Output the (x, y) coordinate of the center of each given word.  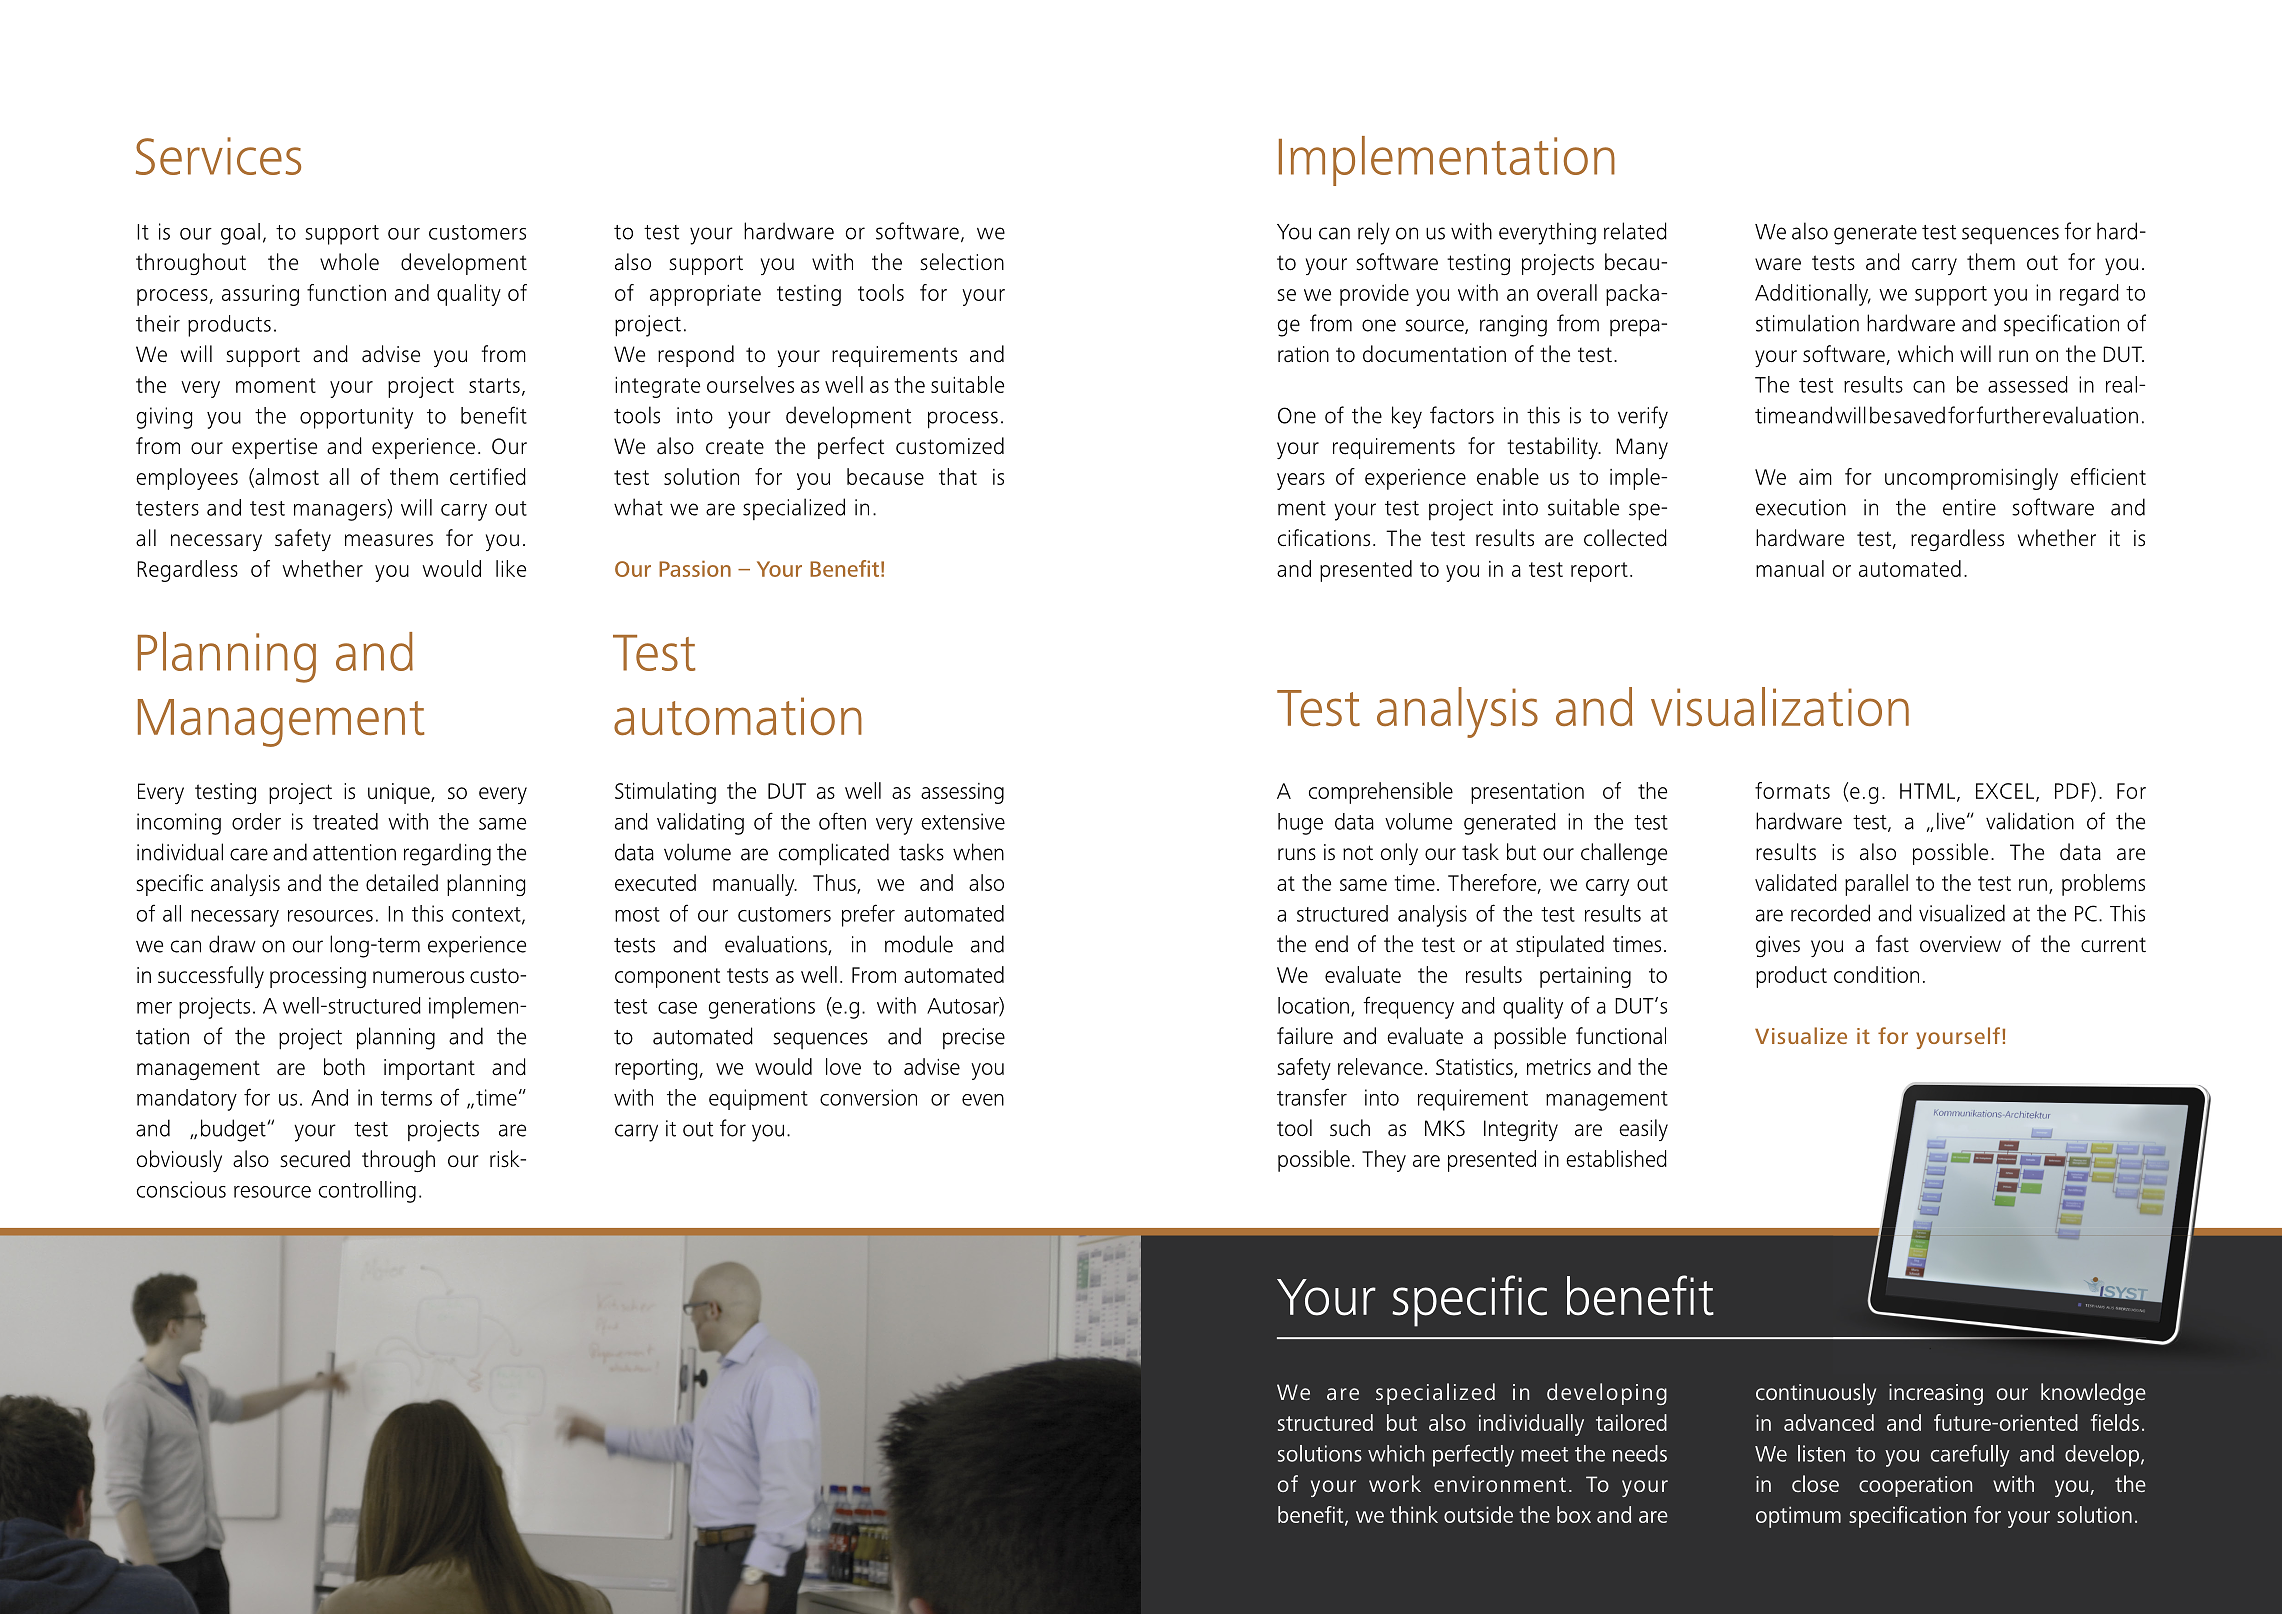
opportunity (356, 418)
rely (1374, 233)
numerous (418, 977)
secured (315, 1159)
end (1331, 944)
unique (400, 793)
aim (1815, 477)
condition (1876, 974)
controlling (367, 1192)
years (1301, 481)
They (1384, 1161)
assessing (962, 793)
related (1635, 231)
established (1616, 1158)
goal (240, 234)
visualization (1780, 706)
